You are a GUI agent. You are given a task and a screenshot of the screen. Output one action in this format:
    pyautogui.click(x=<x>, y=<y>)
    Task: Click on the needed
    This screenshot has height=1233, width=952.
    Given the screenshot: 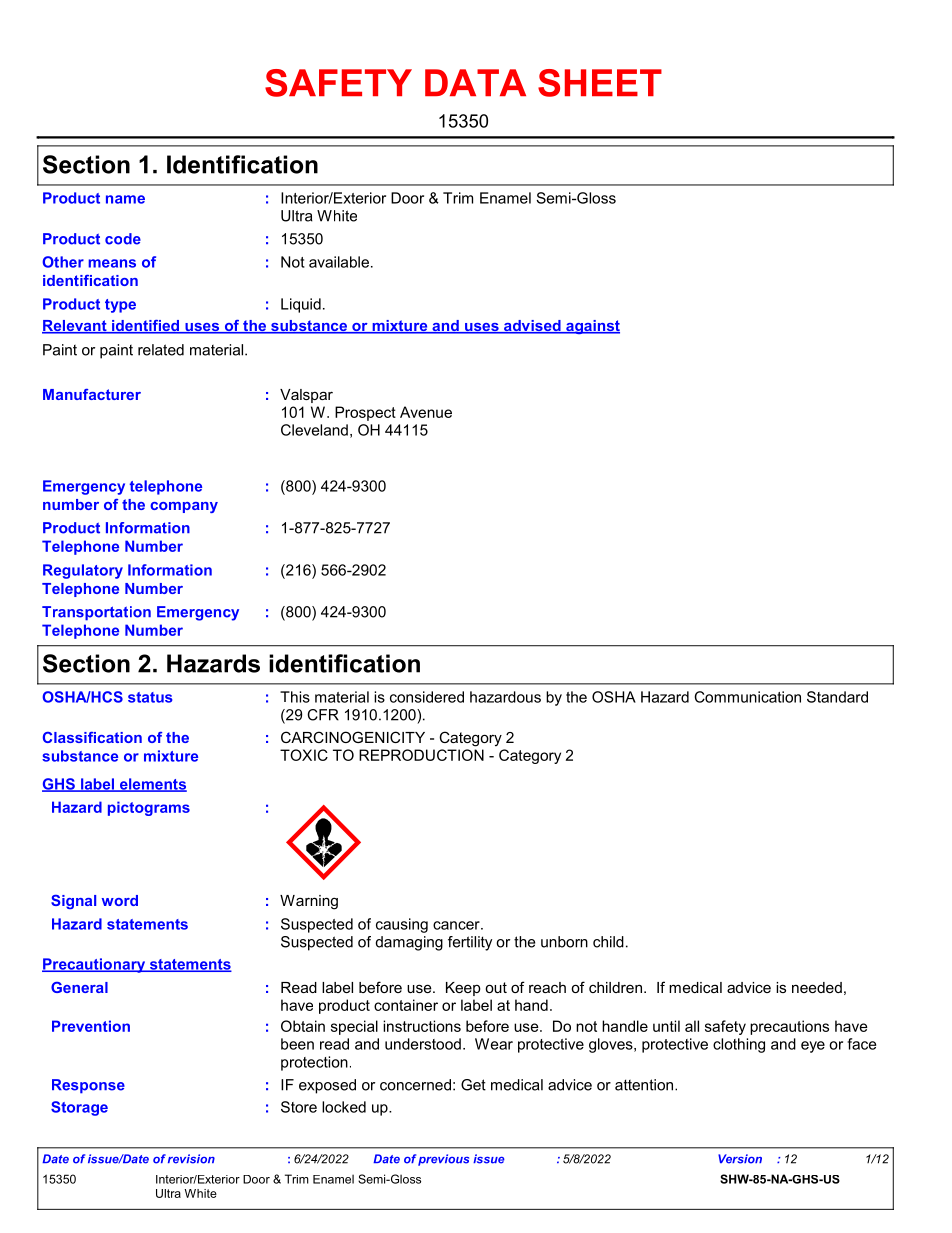 What is the action you would take?
    pyautogui.click(x=817, y=987)
